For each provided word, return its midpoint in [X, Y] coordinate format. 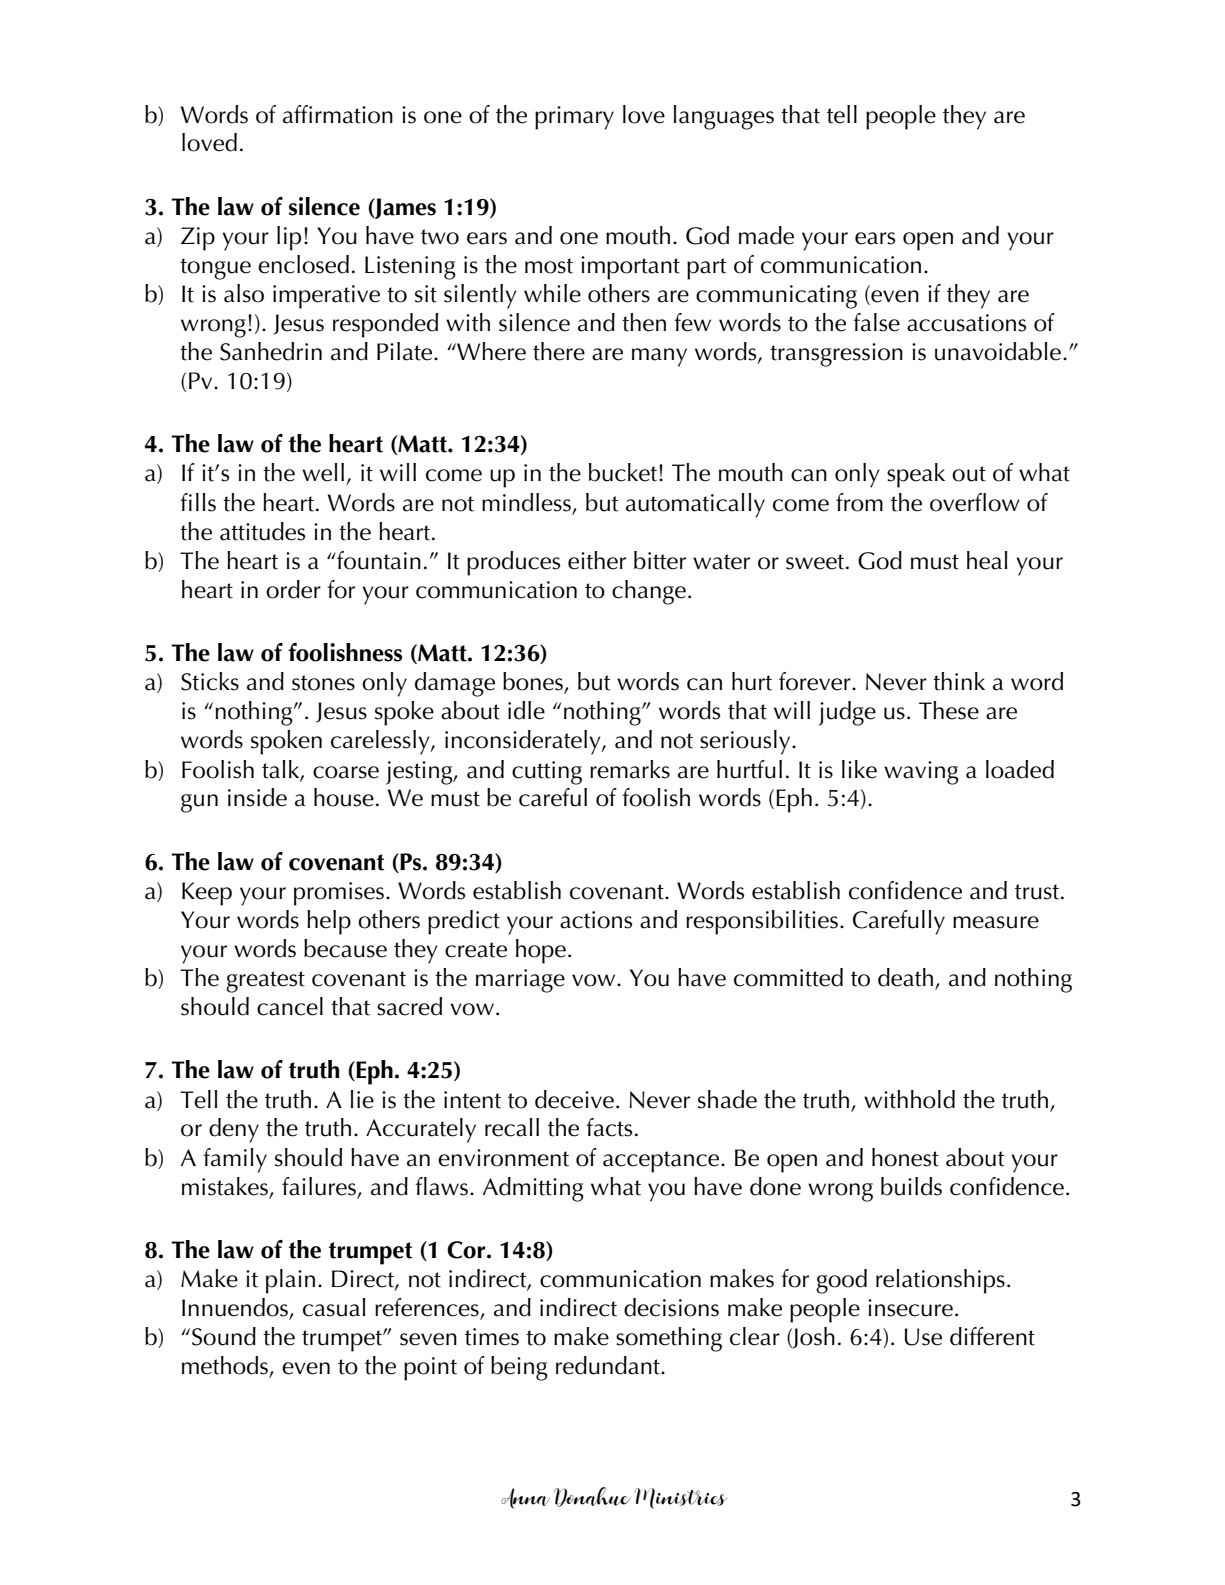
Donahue [592, 1497]
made [766, 235]
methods [226, 1366]
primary [574, 118]
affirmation [338, 114]
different [992, 1336]
